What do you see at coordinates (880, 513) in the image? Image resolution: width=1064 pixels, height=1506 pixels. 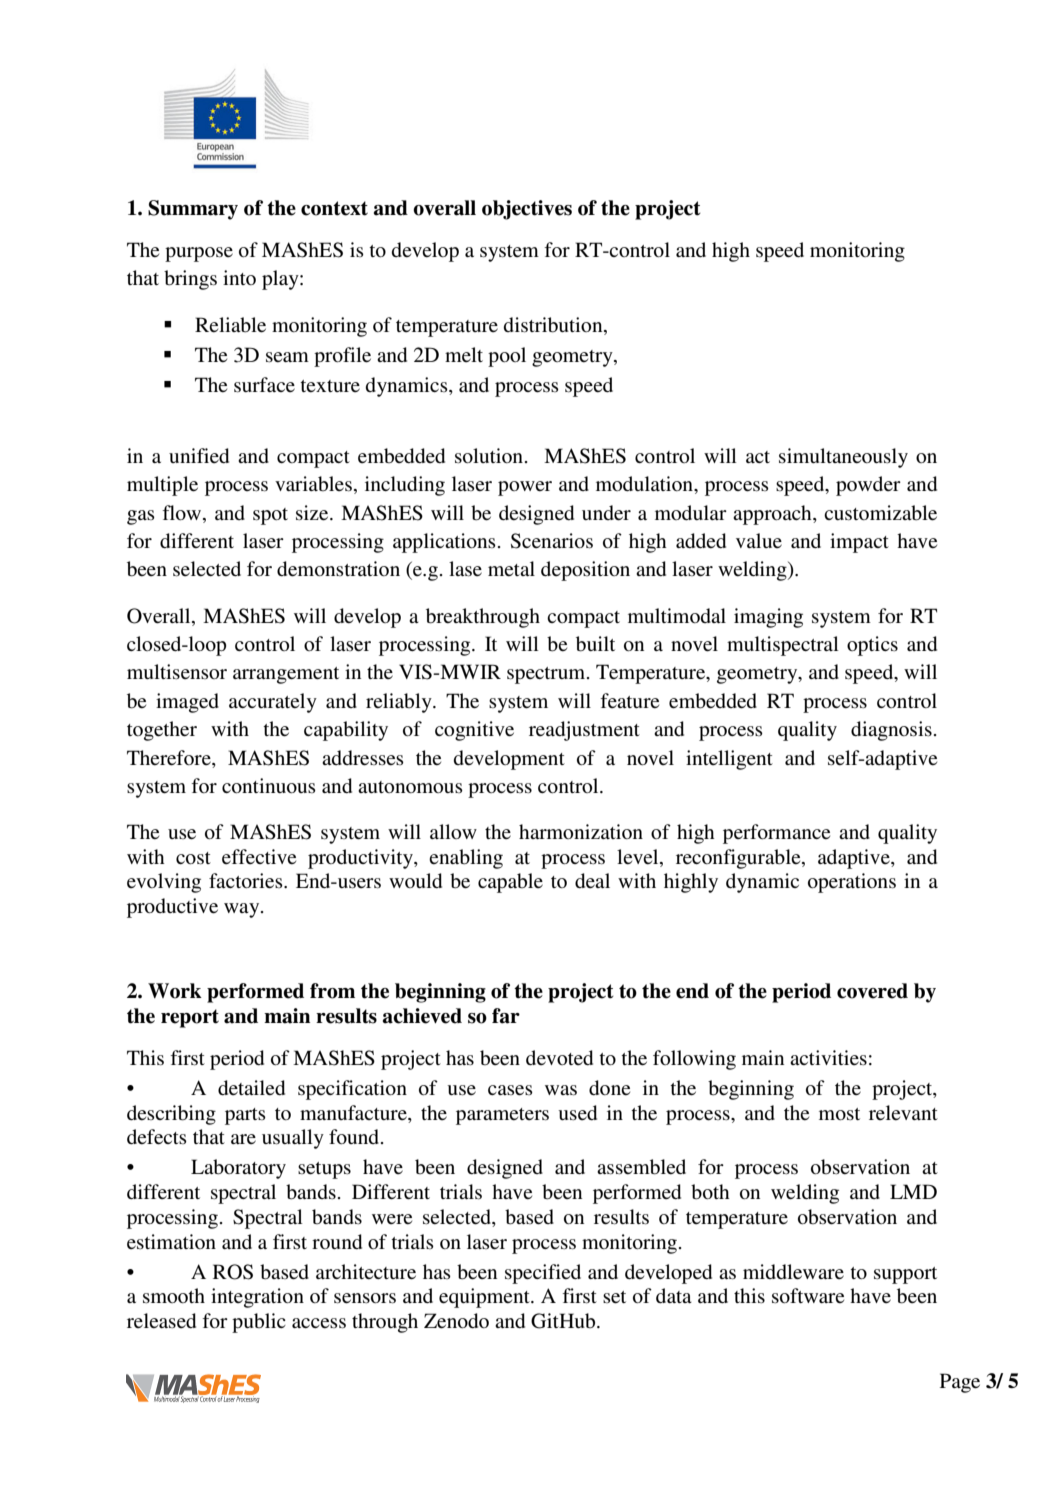 I see `customizable` at bounding box center [880, 513].
